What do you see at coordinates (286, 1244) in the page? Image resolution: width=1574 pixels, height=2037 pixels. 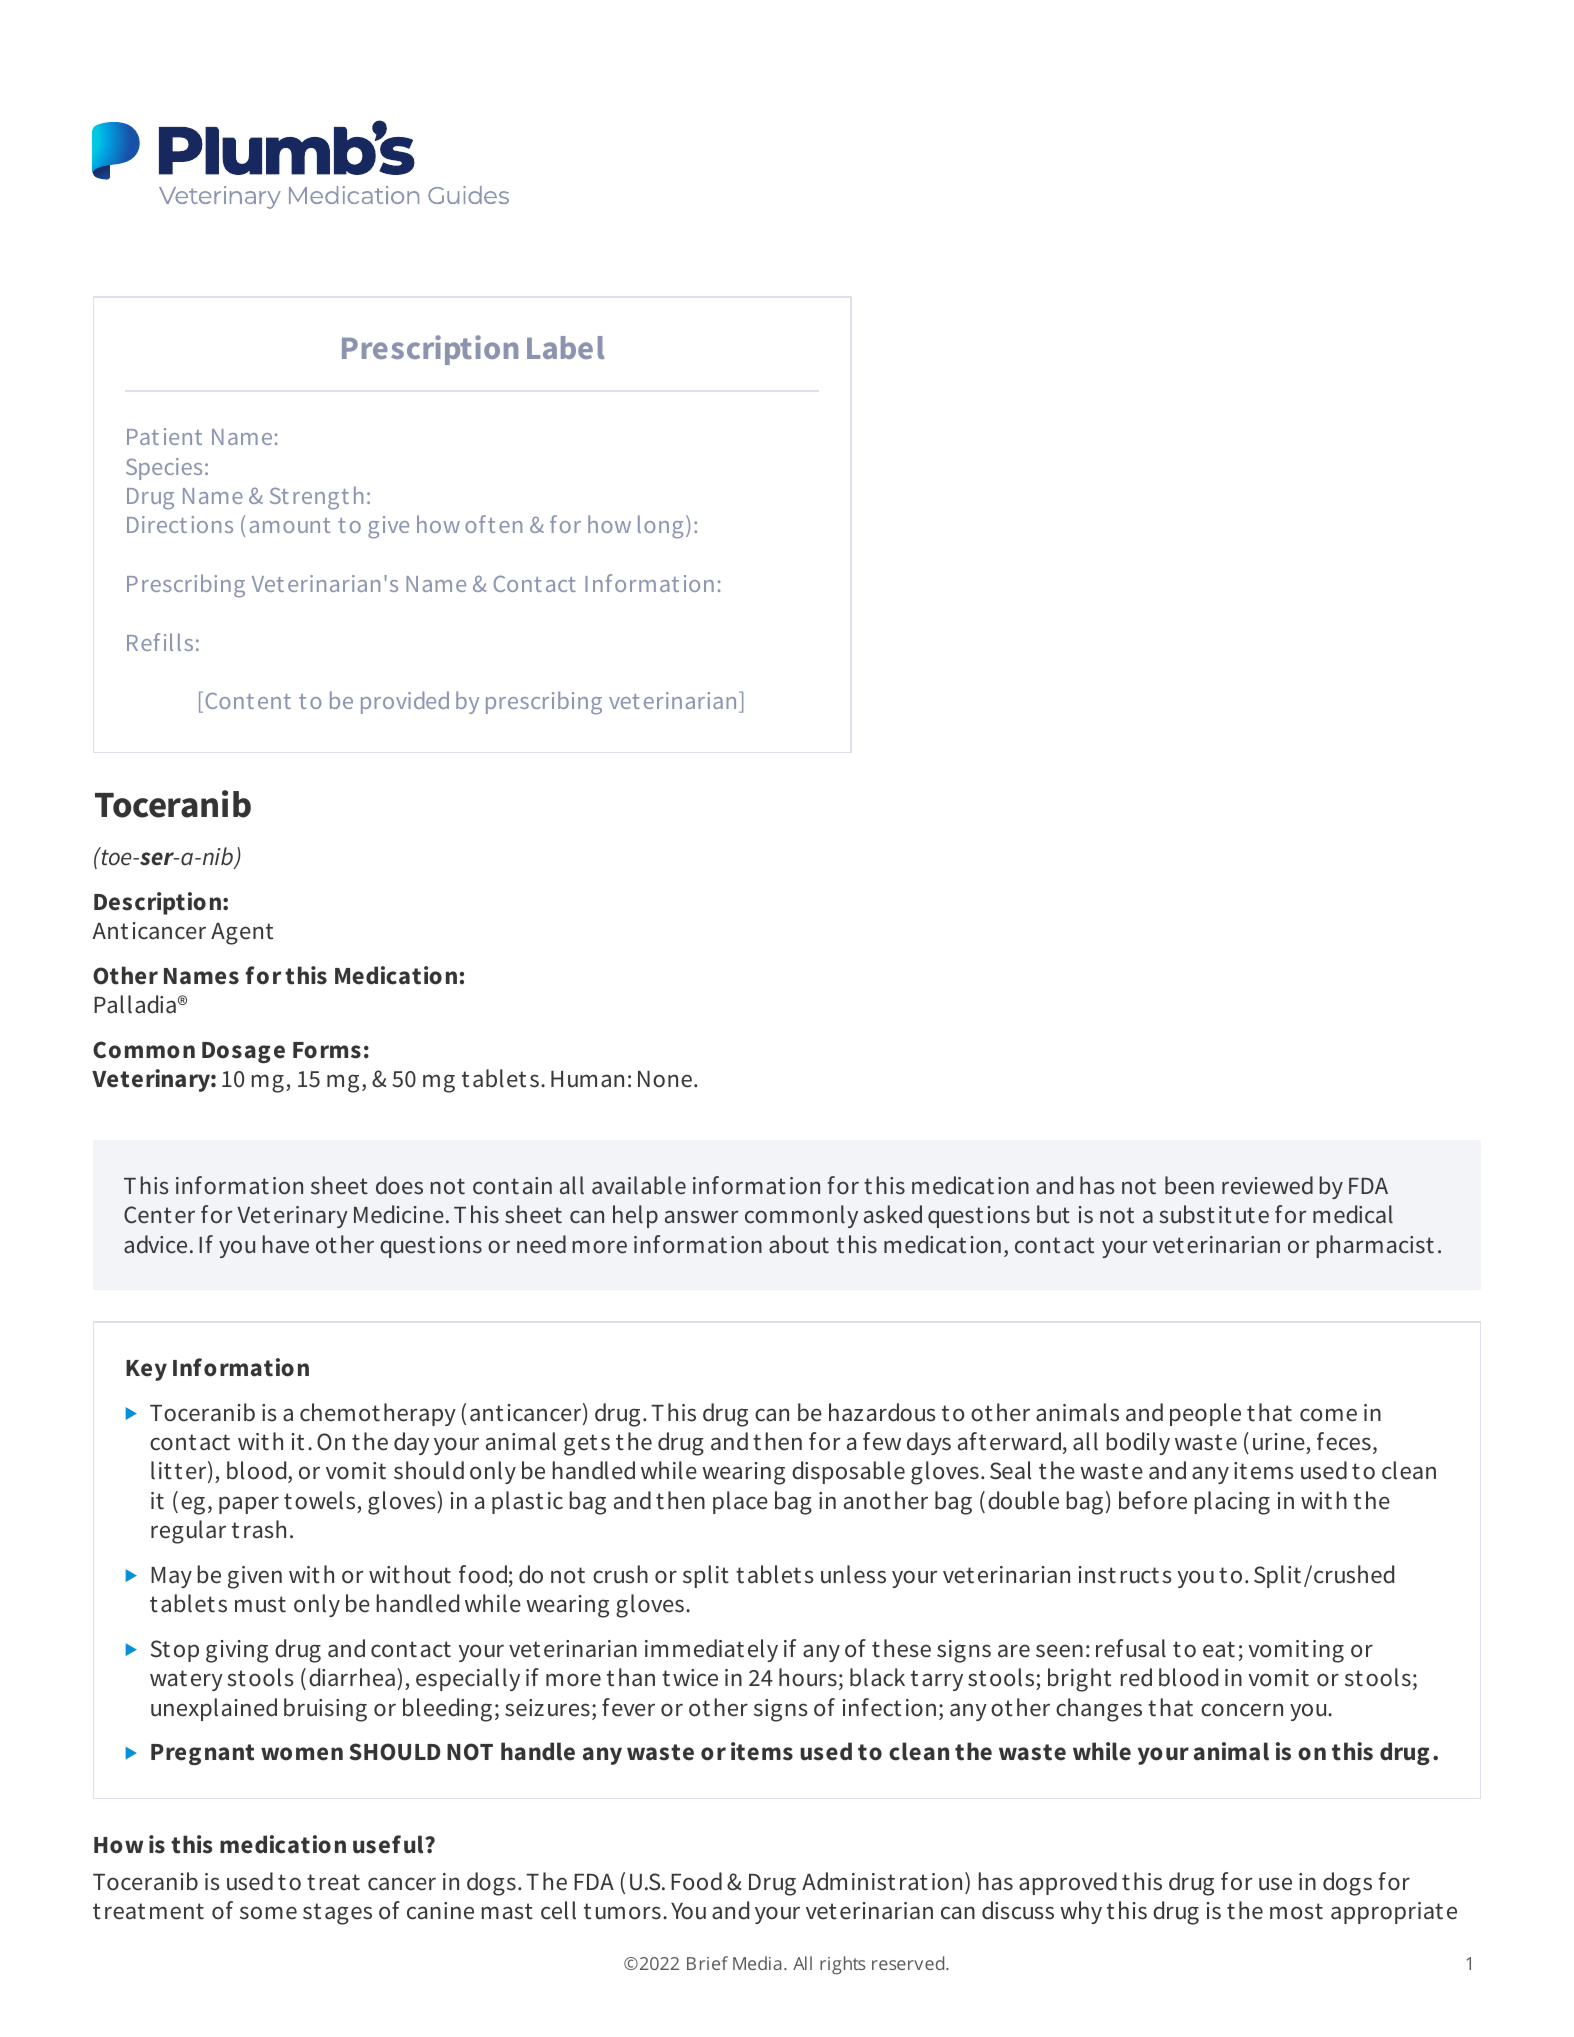 I see `have` at bounding box center [286, 1244].
